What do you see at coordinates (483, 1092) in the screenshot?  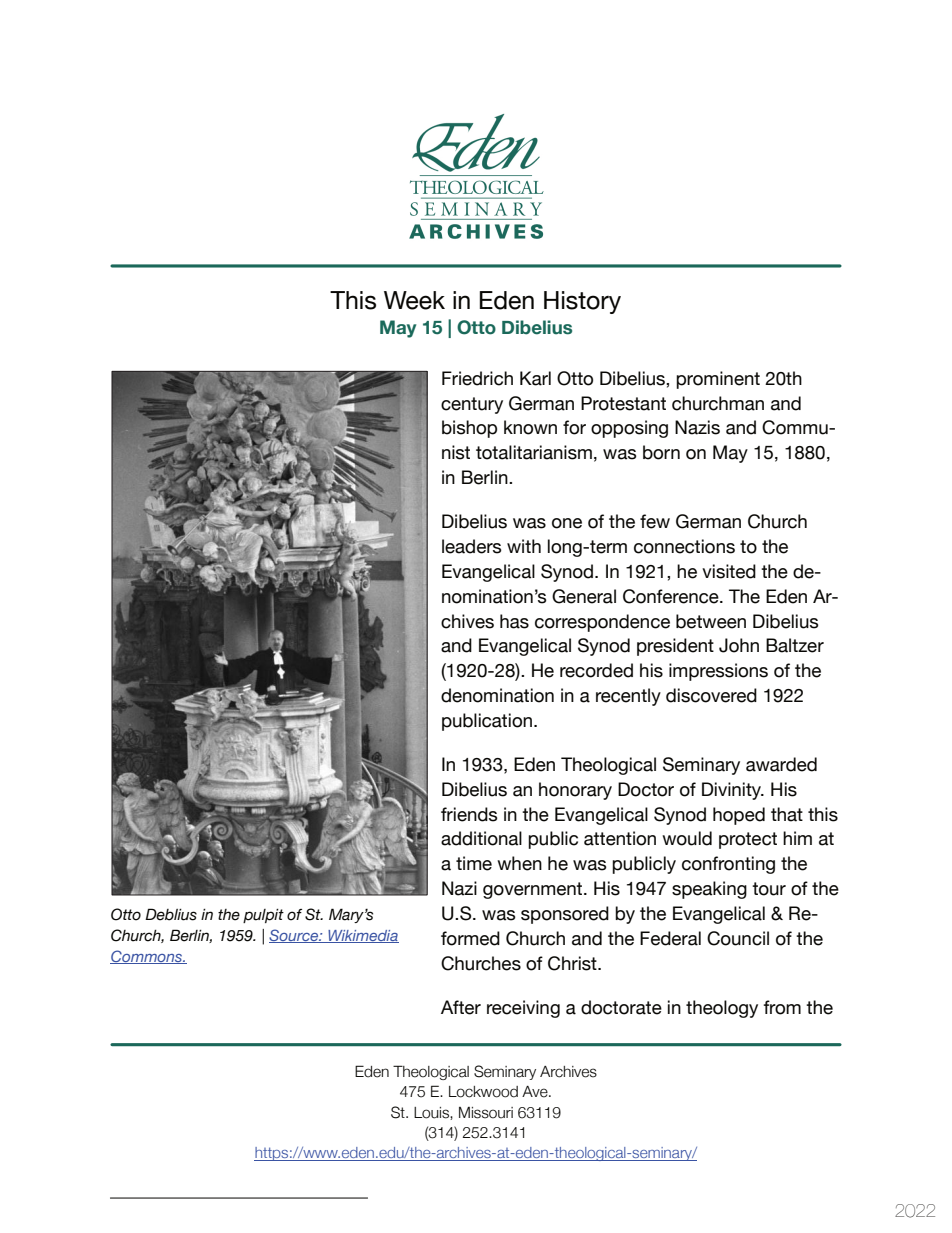 I see `Lockwood` at bounding box center [483, 1092].
